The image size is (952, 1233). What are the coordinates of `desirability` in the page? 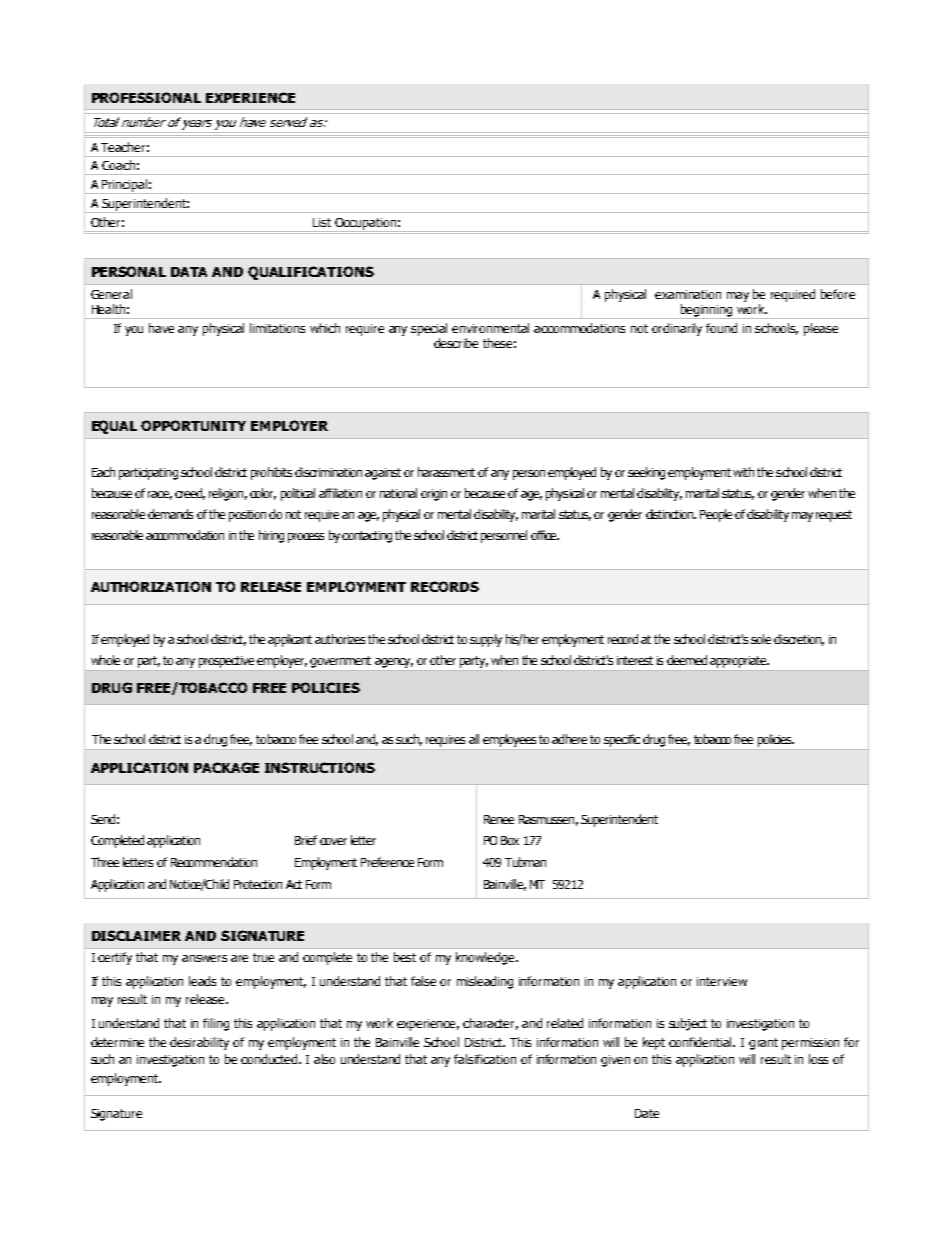 It's located at (199, 1043).
